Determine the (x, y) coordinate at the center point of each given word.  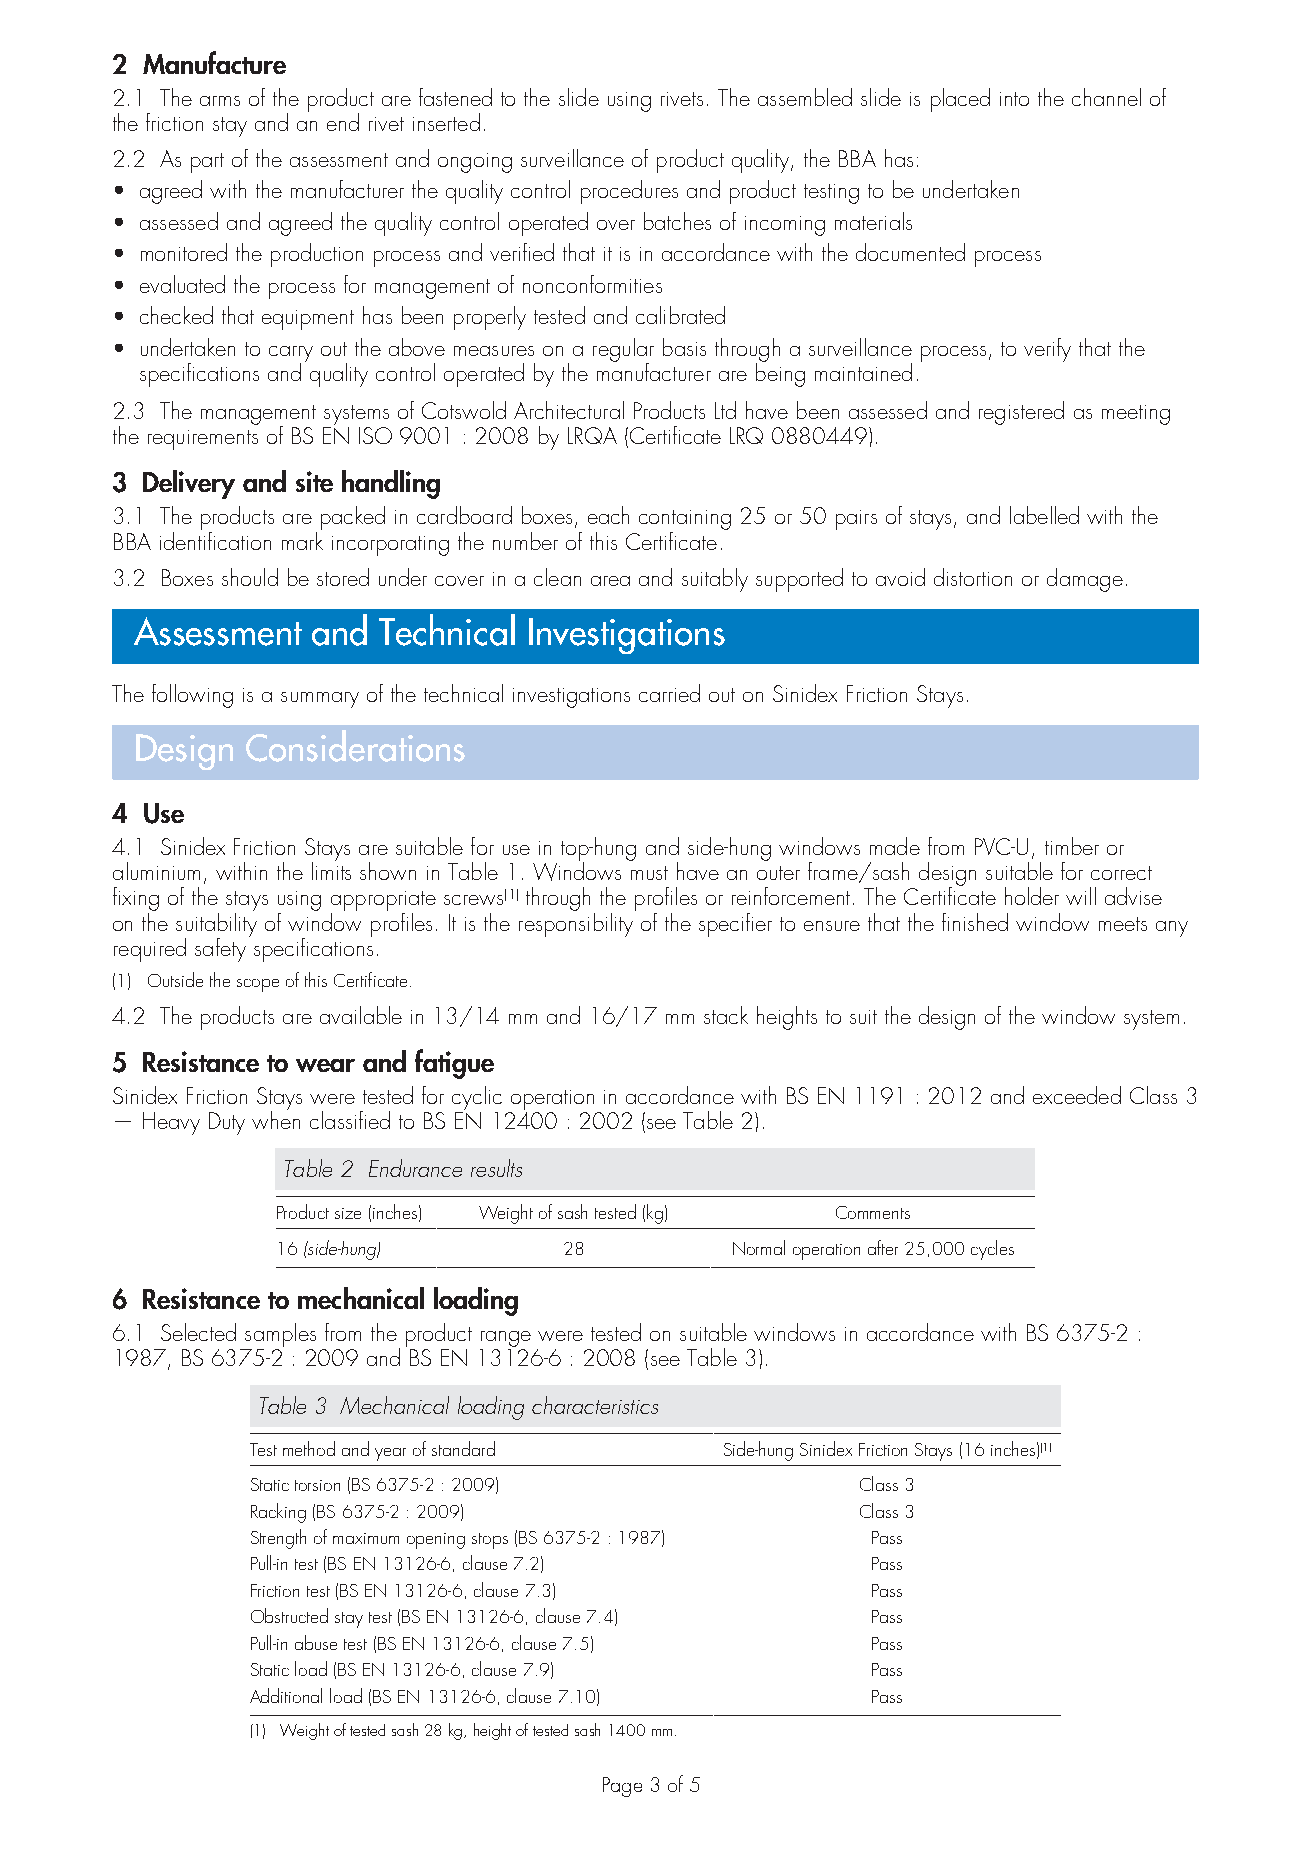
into (1014, 99)
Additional (286, 1695)
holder (1032, 896)
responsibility (577, 923)
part (207, 163)
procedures (629, 192)
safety (220, 950)
